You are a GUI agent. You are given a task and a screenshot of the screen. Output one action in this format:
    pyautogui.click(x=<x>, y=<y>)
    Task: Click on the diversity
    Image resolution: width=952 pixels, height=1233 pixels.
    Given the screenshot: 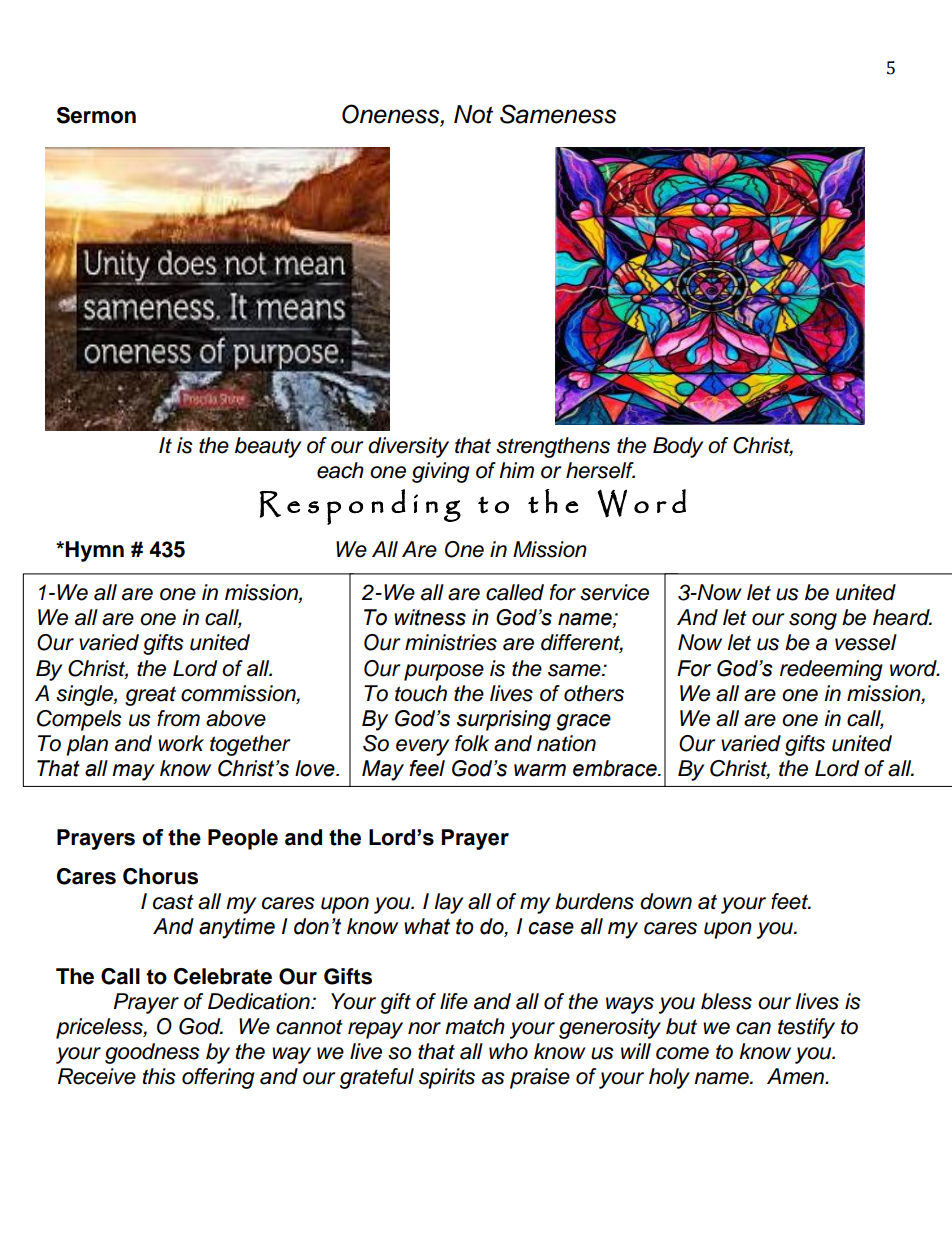 What is the action you would take?
    pyautogui.click(x=408, y=447)
